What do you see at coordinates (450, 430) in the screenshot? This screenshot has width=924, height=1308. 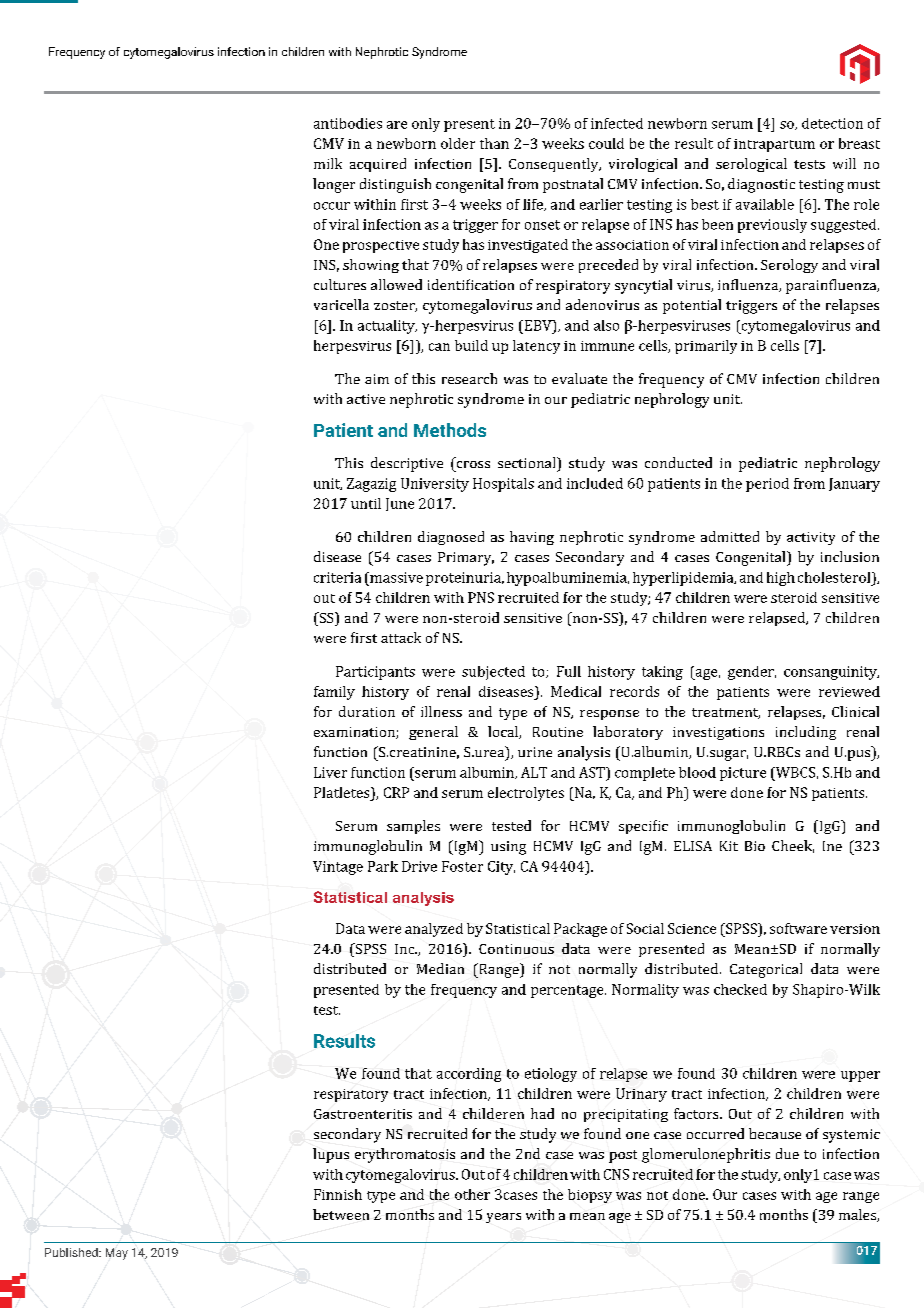 I see `Methods` at bounding box center [450, 430].
